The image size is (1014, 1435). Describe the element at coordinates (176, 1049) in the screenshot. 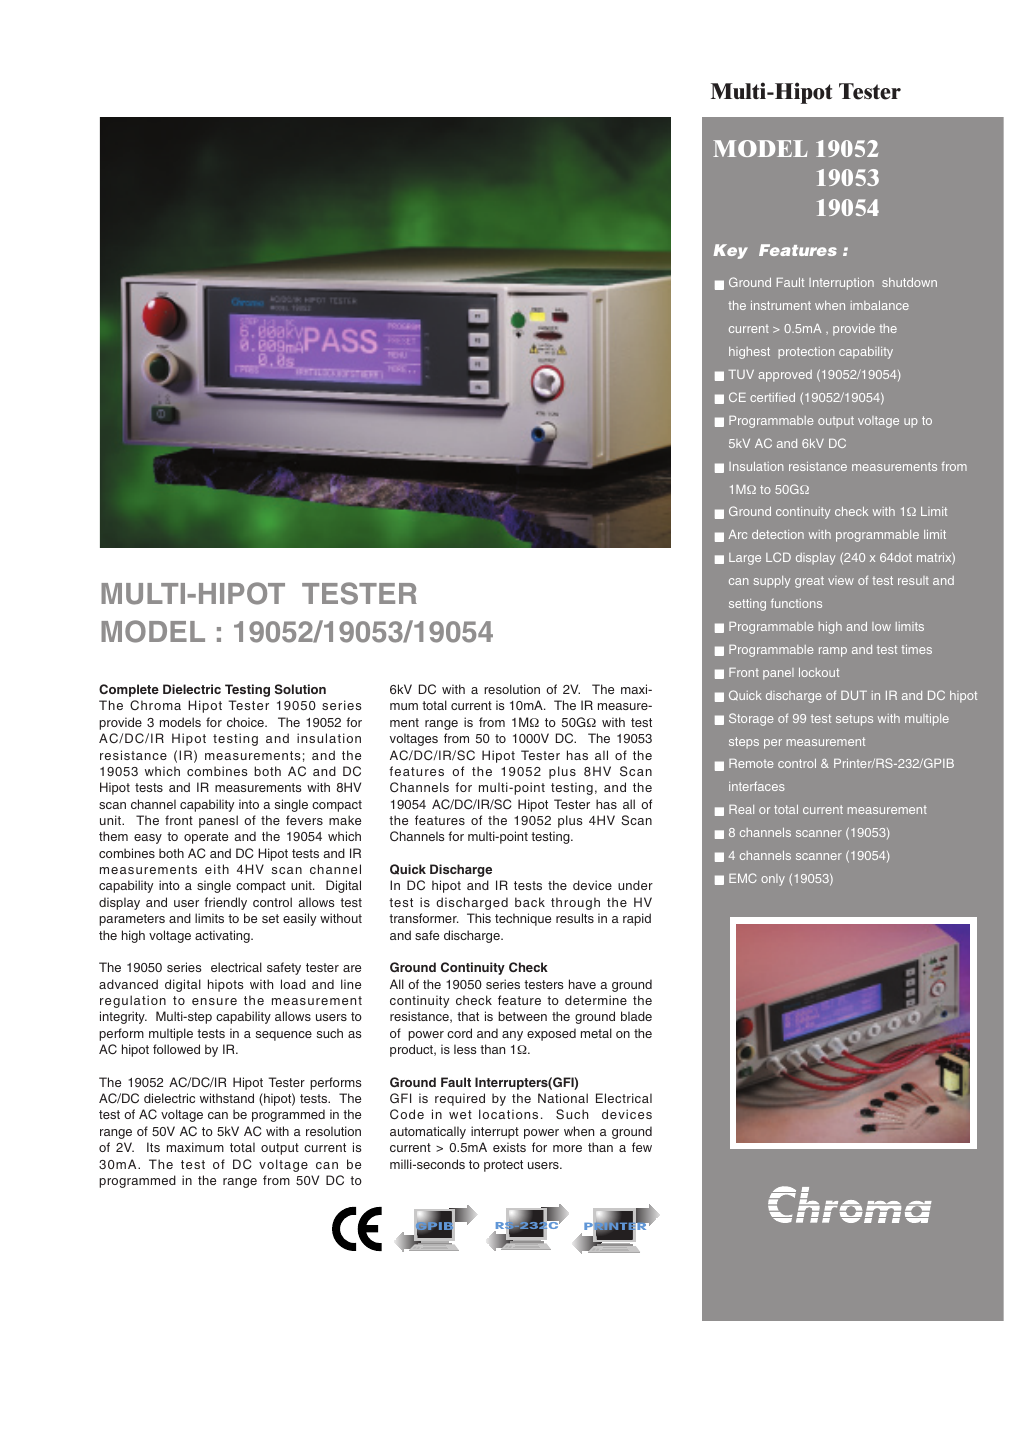

I see `followed` at that location.
